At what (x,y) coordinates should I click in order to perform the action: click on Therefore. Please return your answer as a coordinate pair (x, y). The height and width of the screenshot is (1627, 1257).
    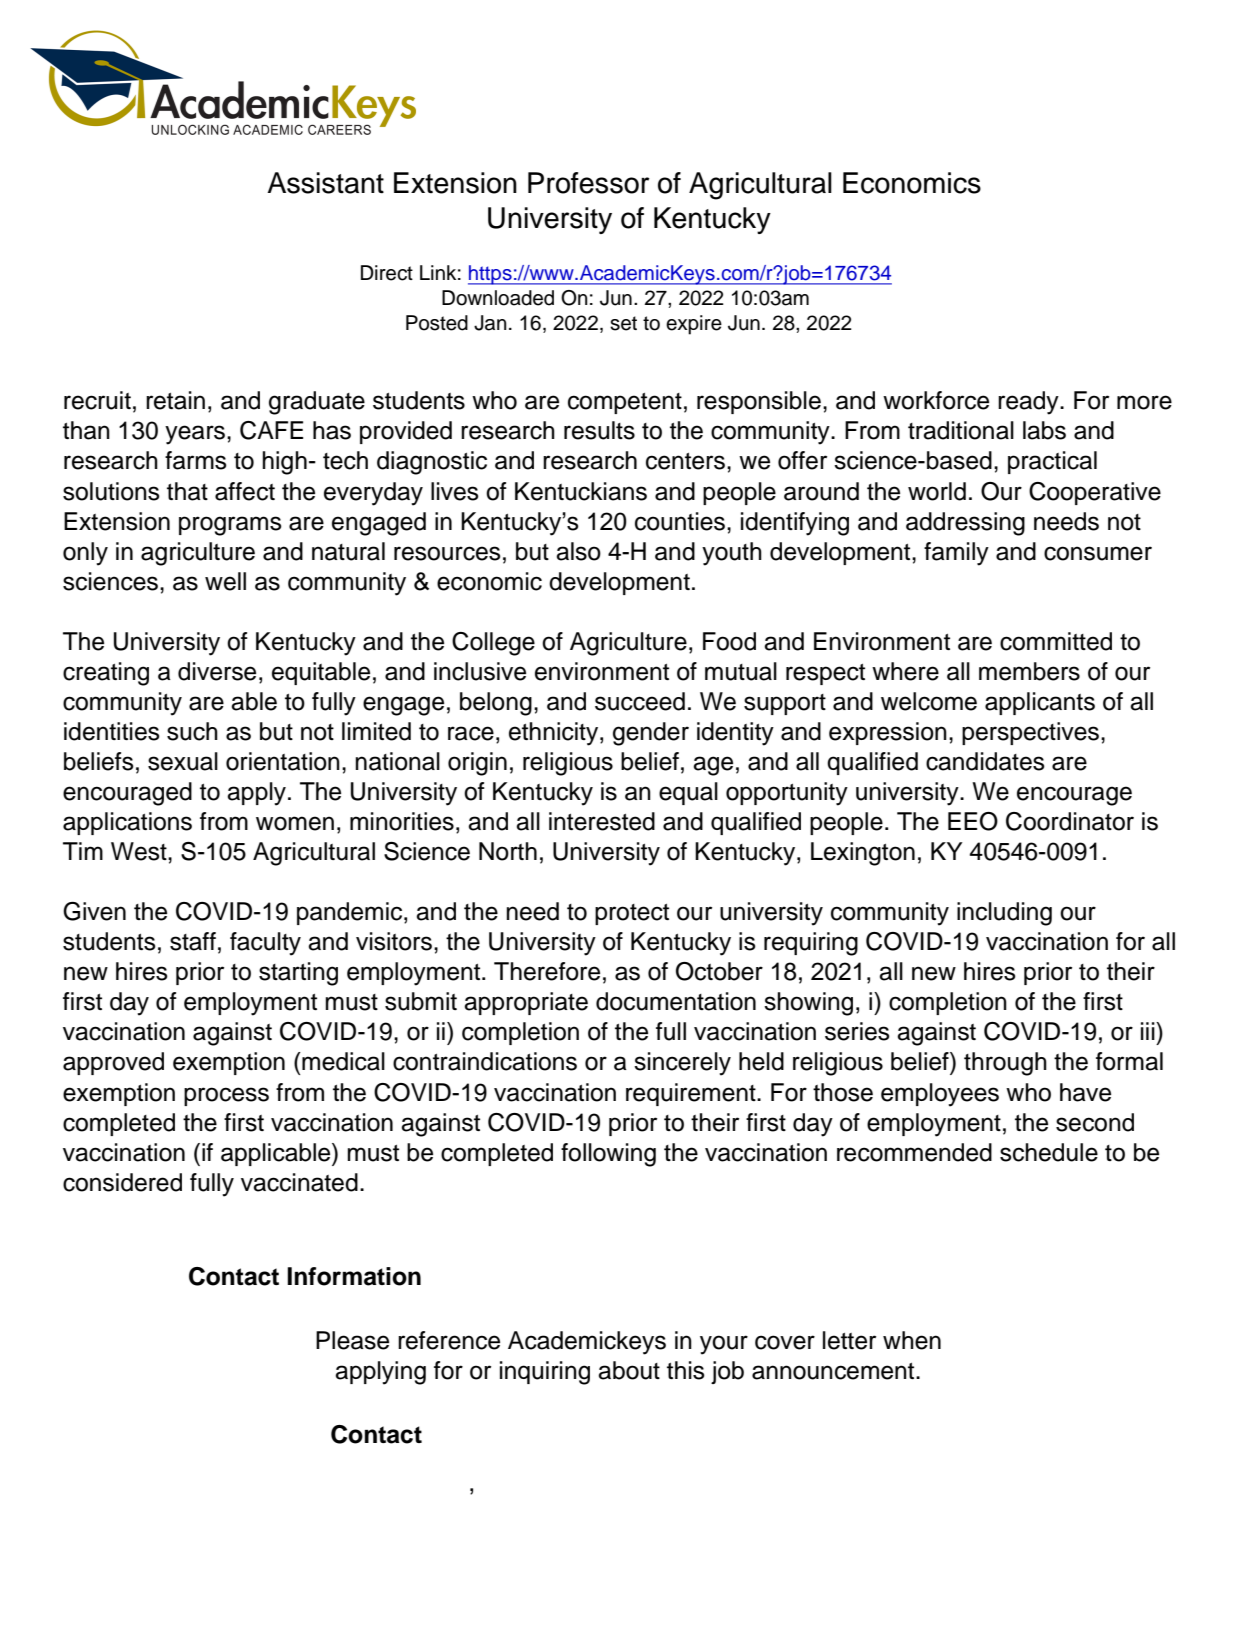
    Looking at the image, I should click on (547, 971).
